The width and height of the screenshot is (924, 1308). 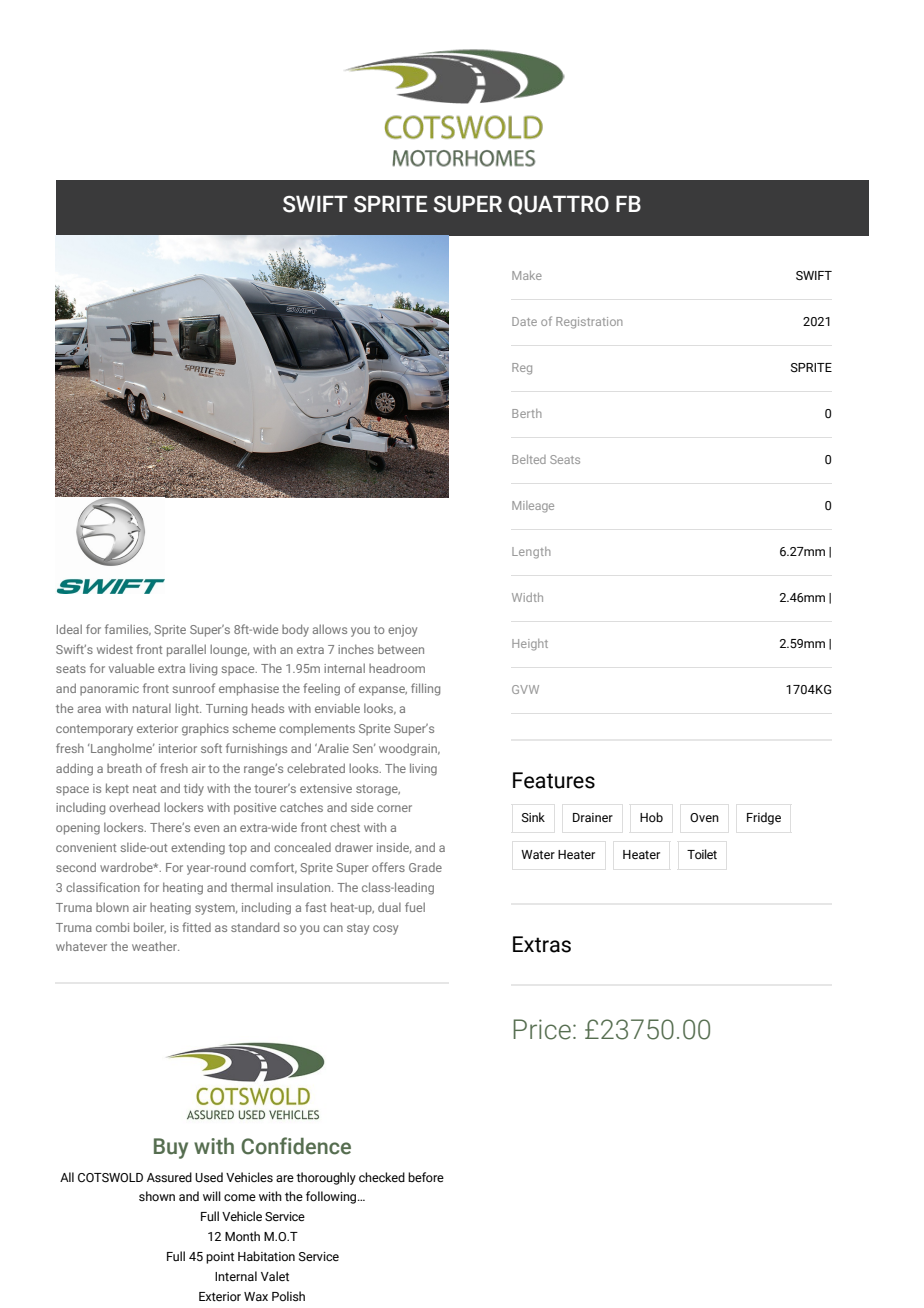 What do you see at coordinates (704, 817) in the screenshot?
I see `Oven` at bounding box center [704, 817].
